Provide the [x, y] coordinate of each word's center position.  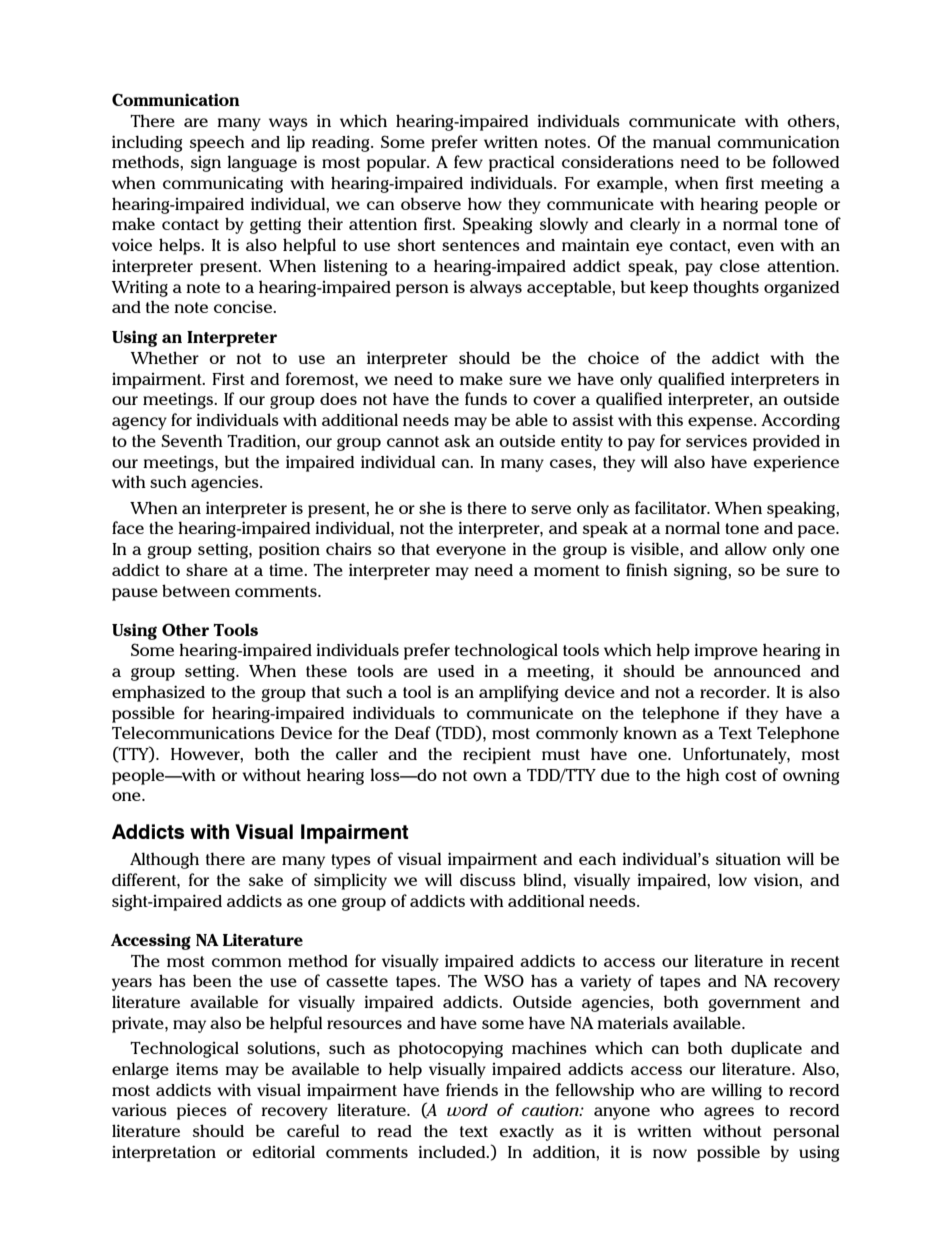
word [467, 1110]
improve [726, 651]
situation [748, 858]
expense [721, 423]
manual [682, 142]
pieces [202, 1111]
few [468, 161]
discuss [488, 879]
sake [266, 879]
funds [486, 398]
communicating [223, 184]
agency [139, 423]
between [196, 590]
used [456, 671]
